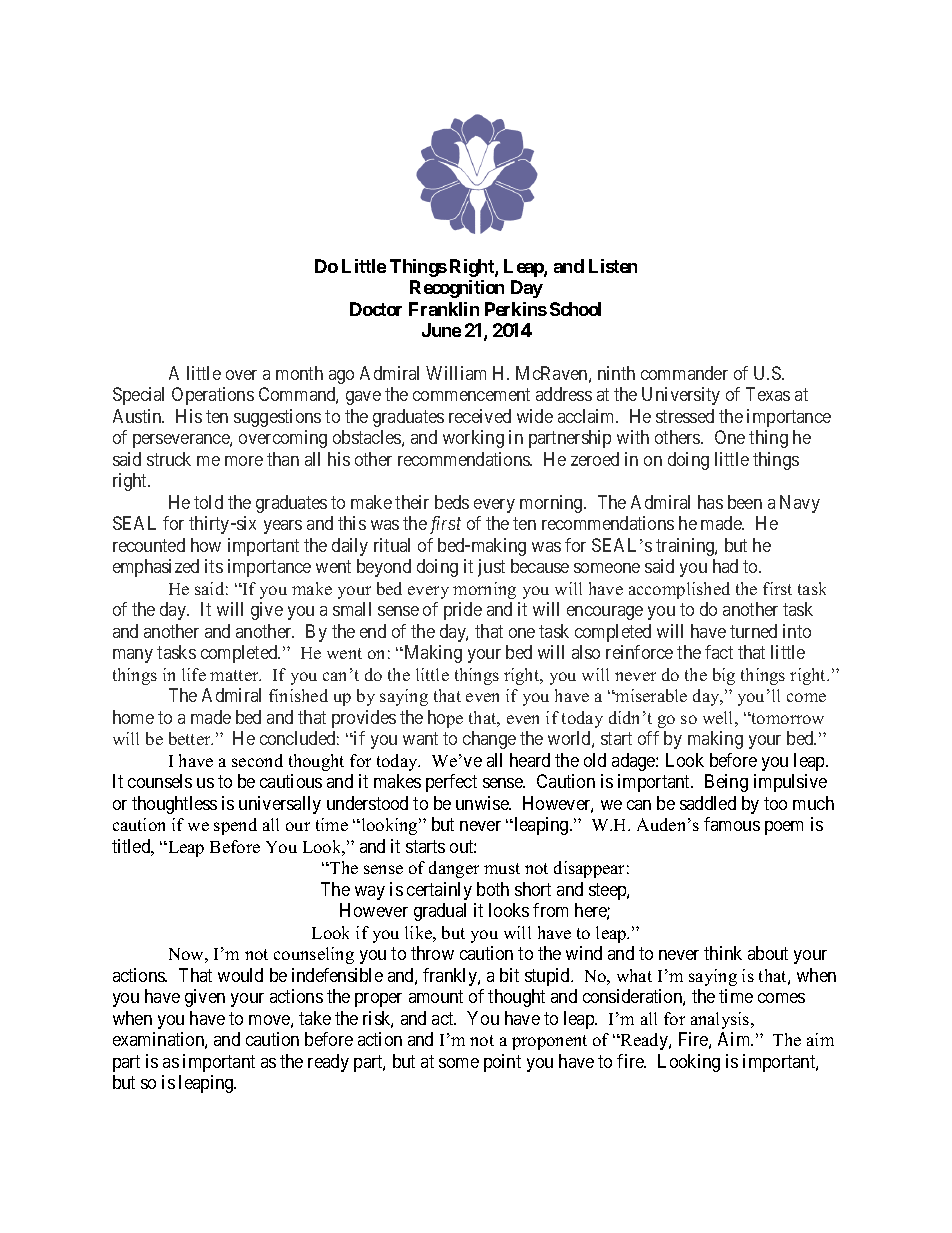  What do you see at coordinates (452, 502) in the screenshot?
I see `beds` at bounding box center [452, 502].
